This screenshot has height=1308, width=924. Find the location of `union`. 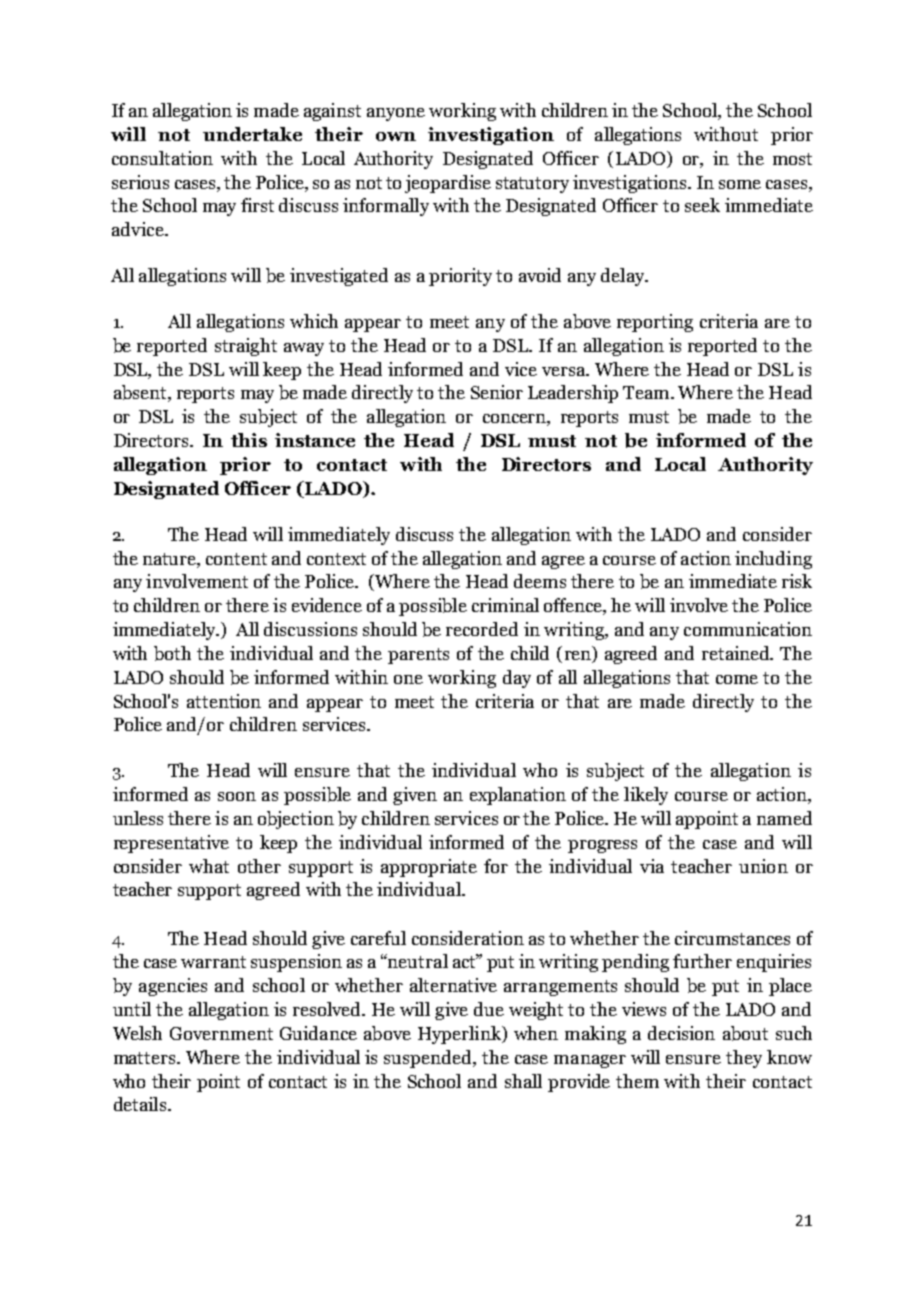

union is located at coordinates (763, 866).
